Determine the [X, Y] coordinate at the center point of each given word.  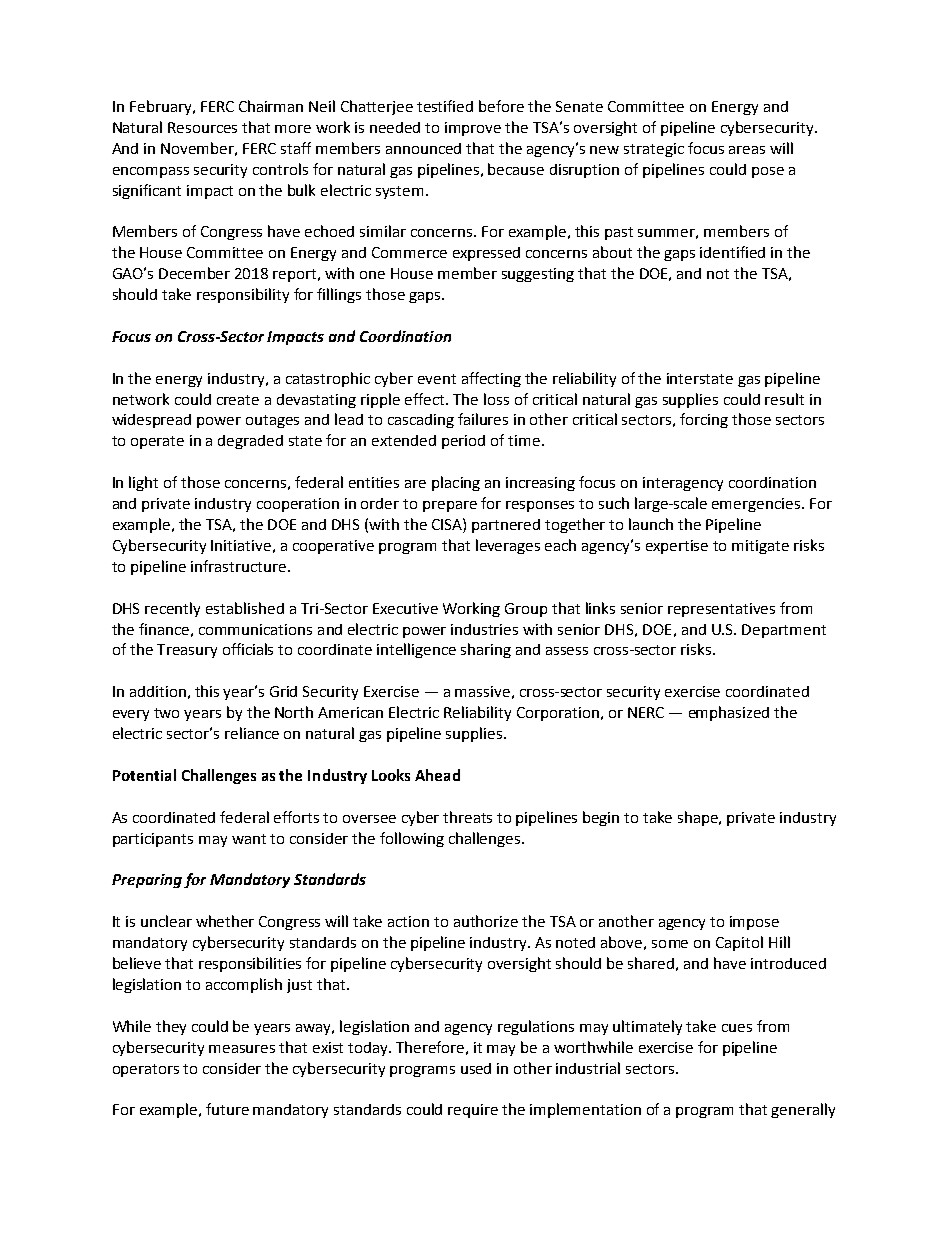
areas [747, 150]
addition [158, 691]
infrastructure [238, 566]
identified [732, 252]
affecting [491, 379]
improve [473, 129]
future [227, 1109]
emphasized [729, 713]
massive [482, 691]
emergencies [756, 505]
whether [225, 921]
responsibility [243, 295]
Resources [202, 127]
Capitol [739, 943]
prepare [450, 506]
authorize [486, 921]
